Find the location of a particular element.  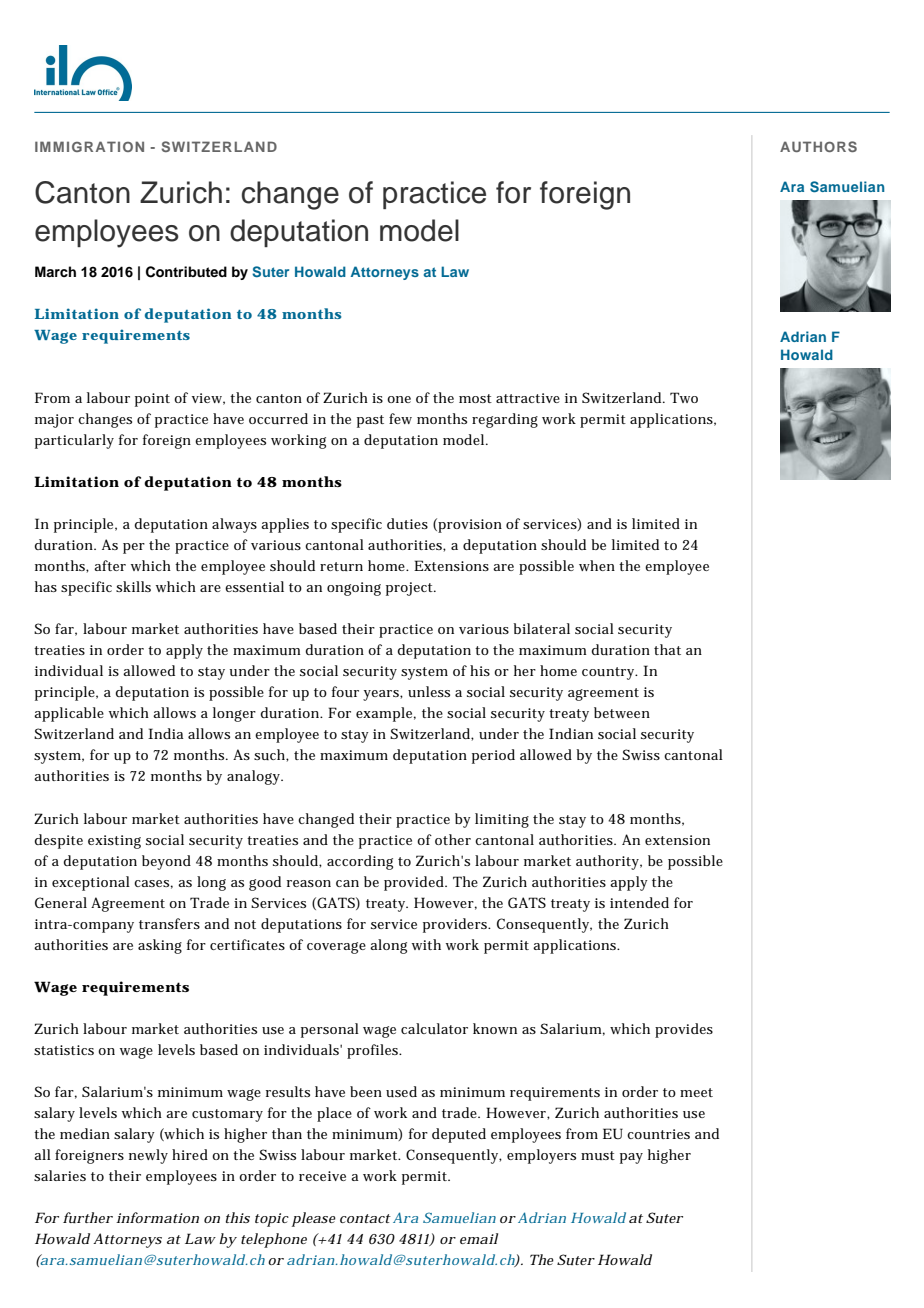

Contributed is located at coordinates (186, 272).
